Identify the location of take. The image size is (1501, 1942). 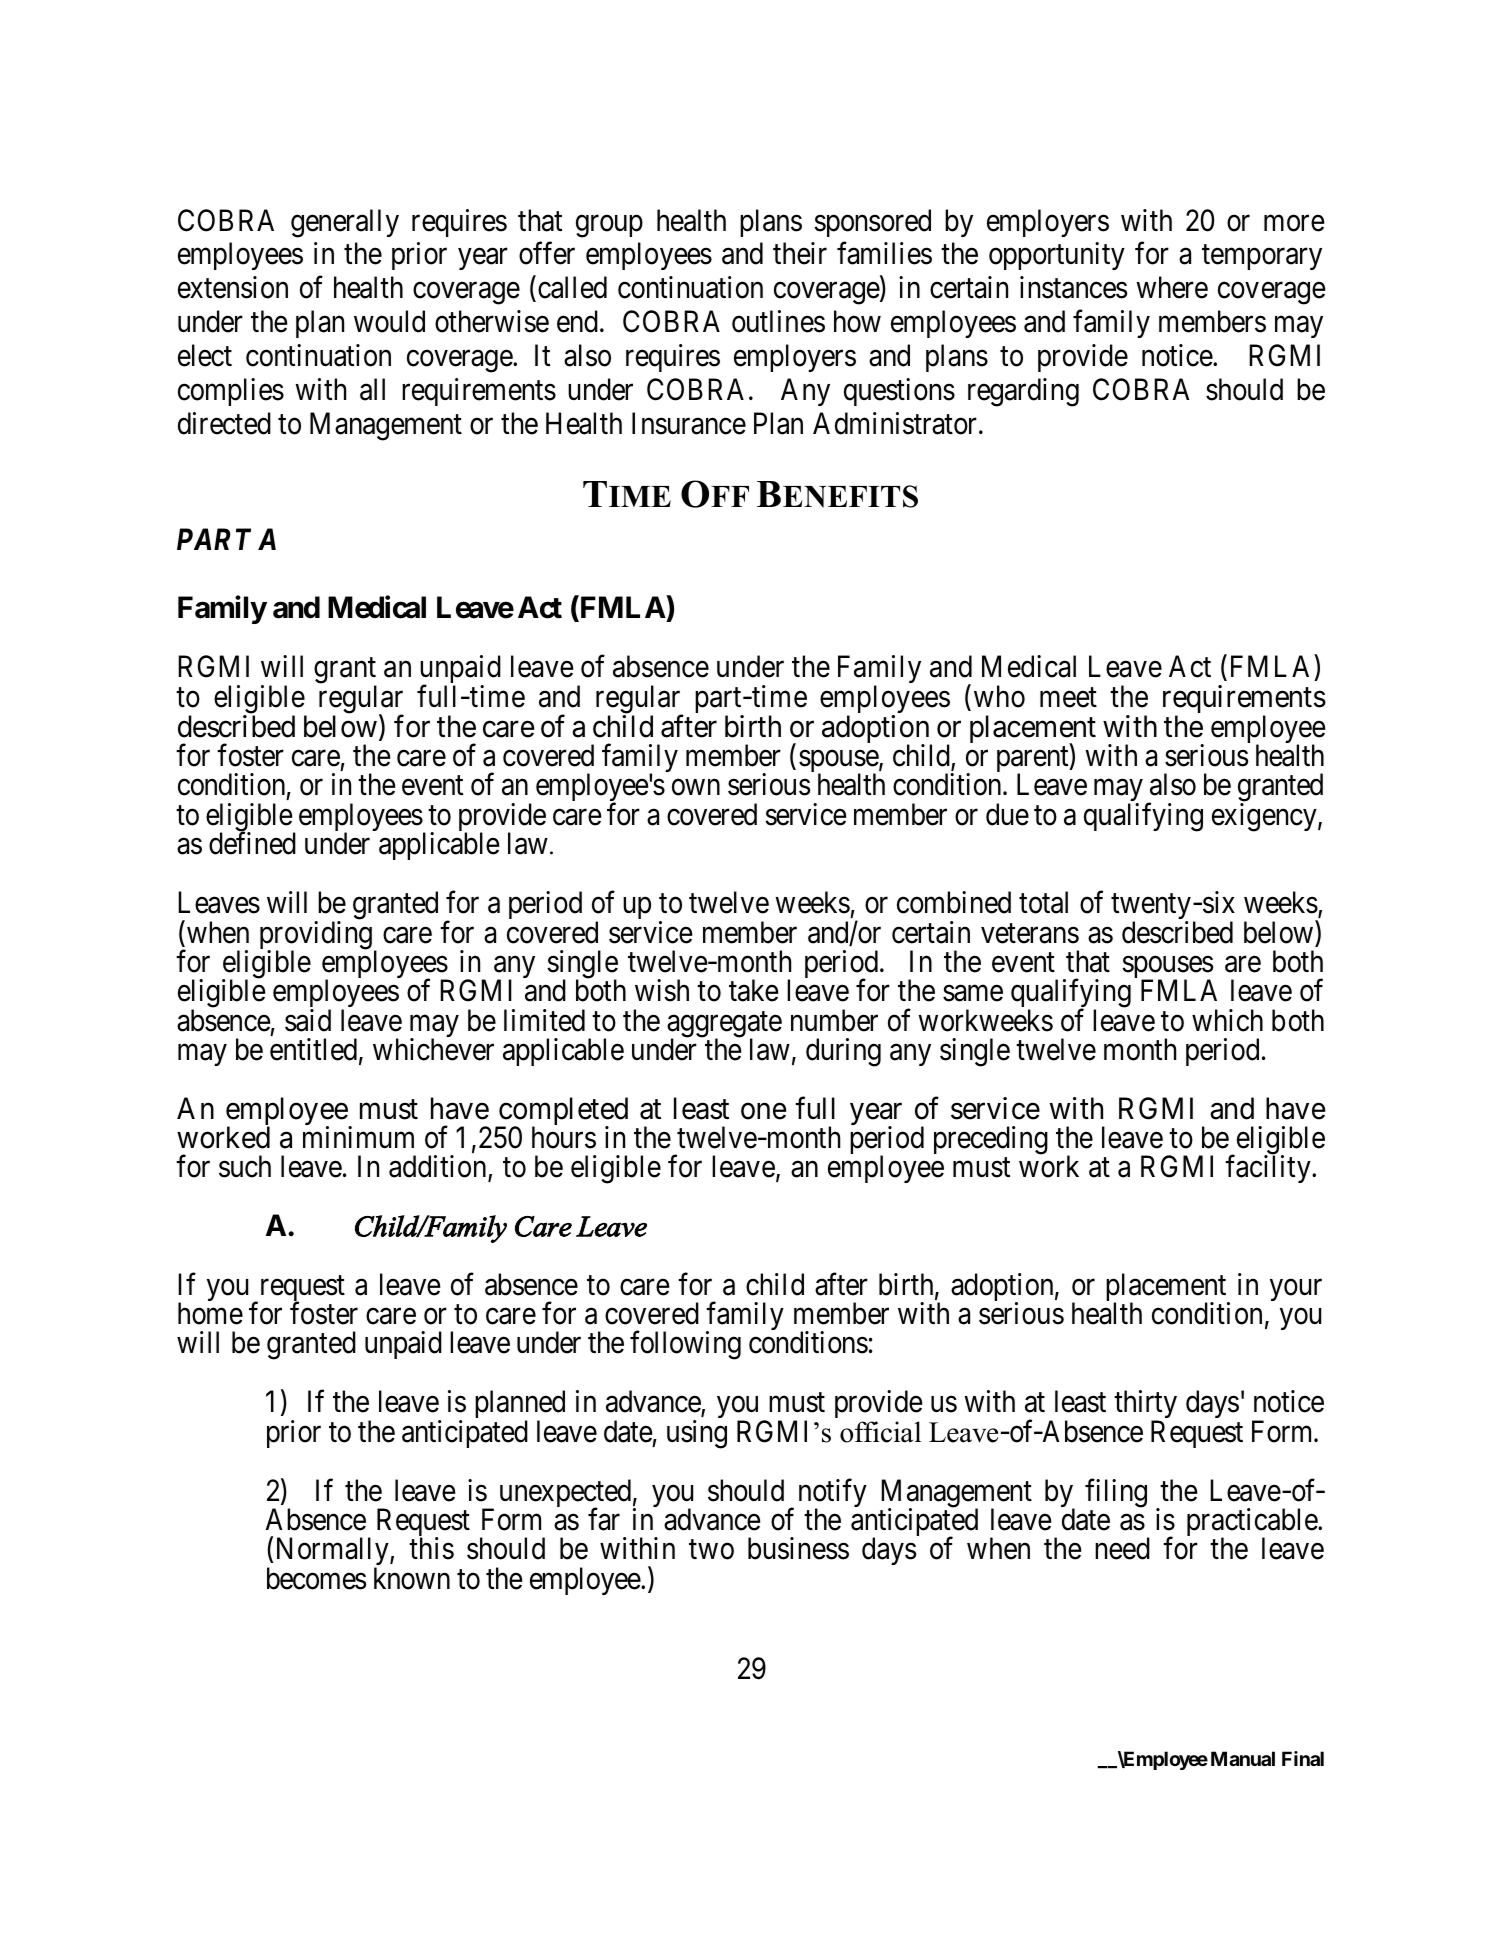
(753, 990).
